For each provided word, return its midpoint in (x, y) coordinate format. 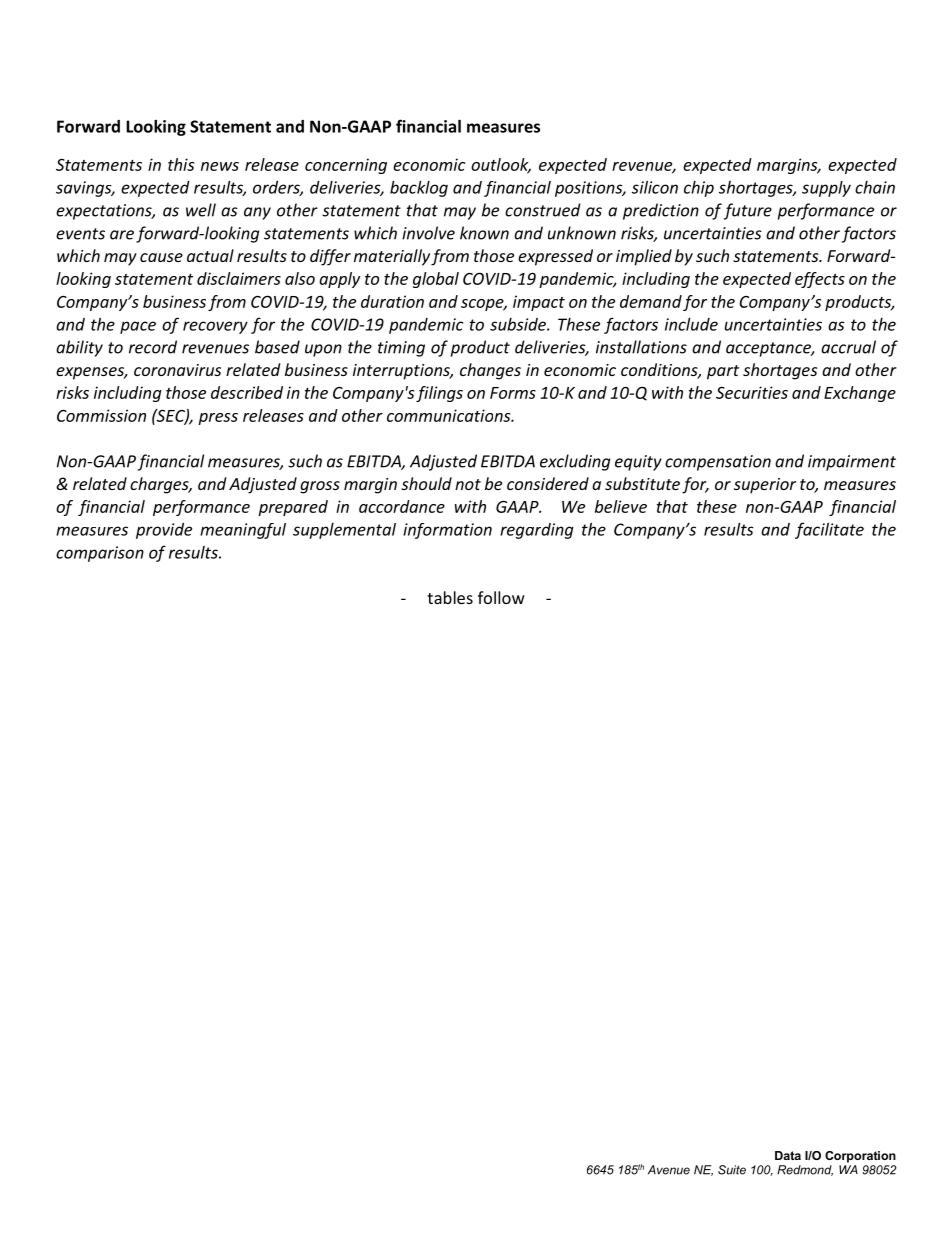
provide (164, 531)
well (201, 210)
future (748, 211)
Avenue (669, 1170)
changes (490, 371)
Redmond (805, 1170)
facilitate (829, 530)
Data (788, 1155)
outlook (501, 165)
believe (621, 506)
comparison (100, 554)
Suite (732, 1170)
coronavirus (177, 370)
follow (501, 597)
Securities (752, 392)
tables (450, 597)
